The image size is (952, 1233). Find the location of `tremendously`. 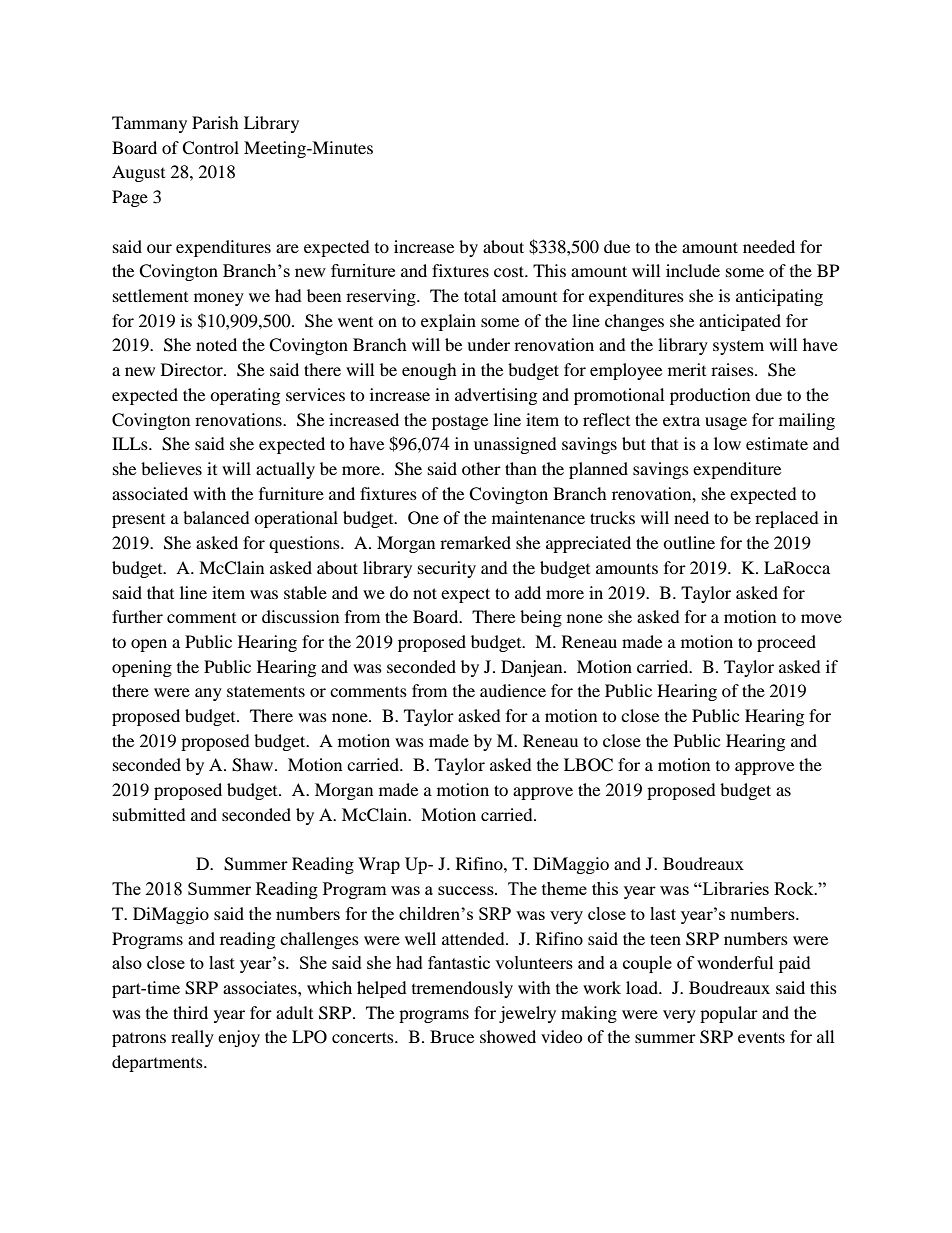

tremendously is located at coordinates (462, 989).
